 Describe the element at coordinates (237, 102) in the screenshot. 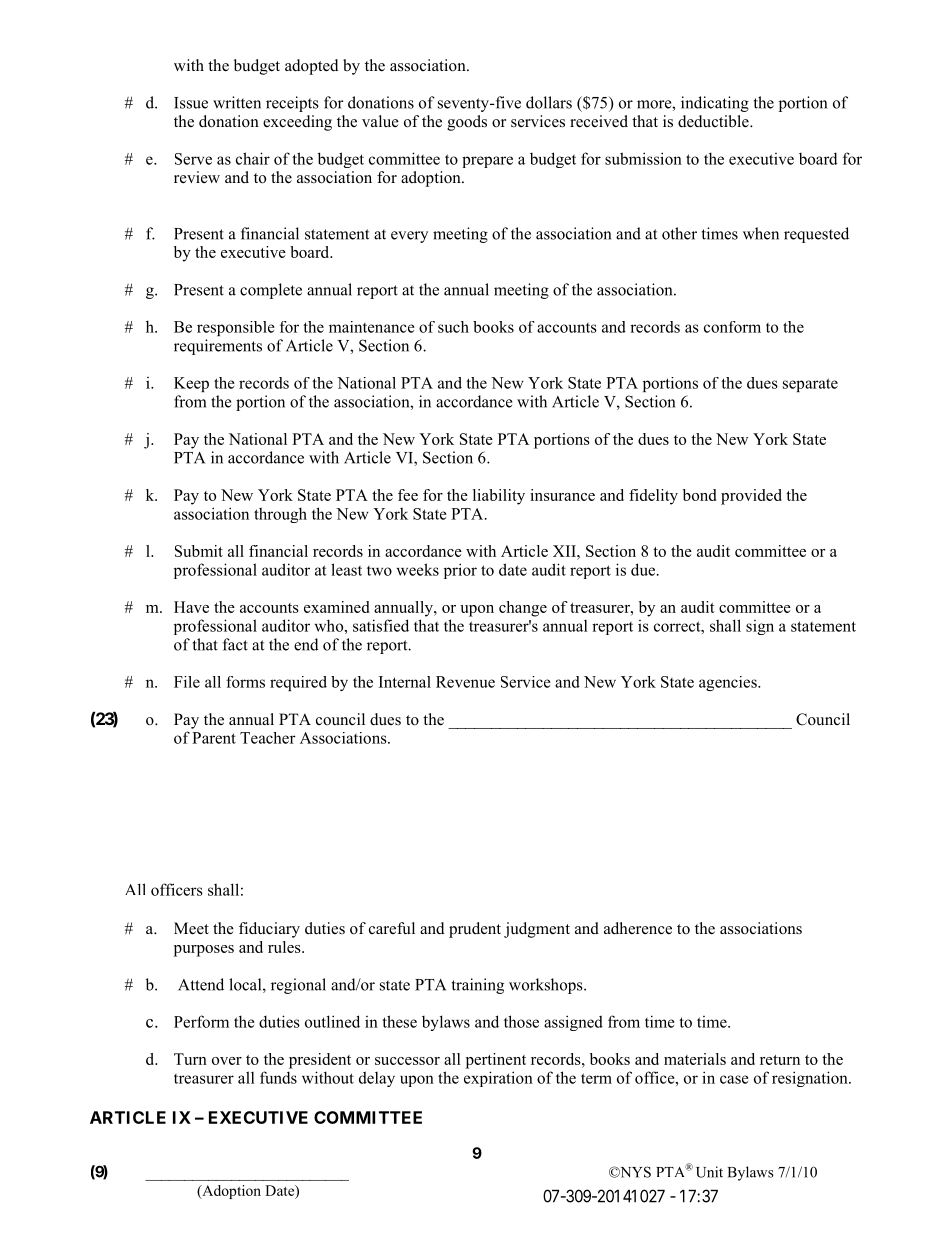

I see `written` at that location.
